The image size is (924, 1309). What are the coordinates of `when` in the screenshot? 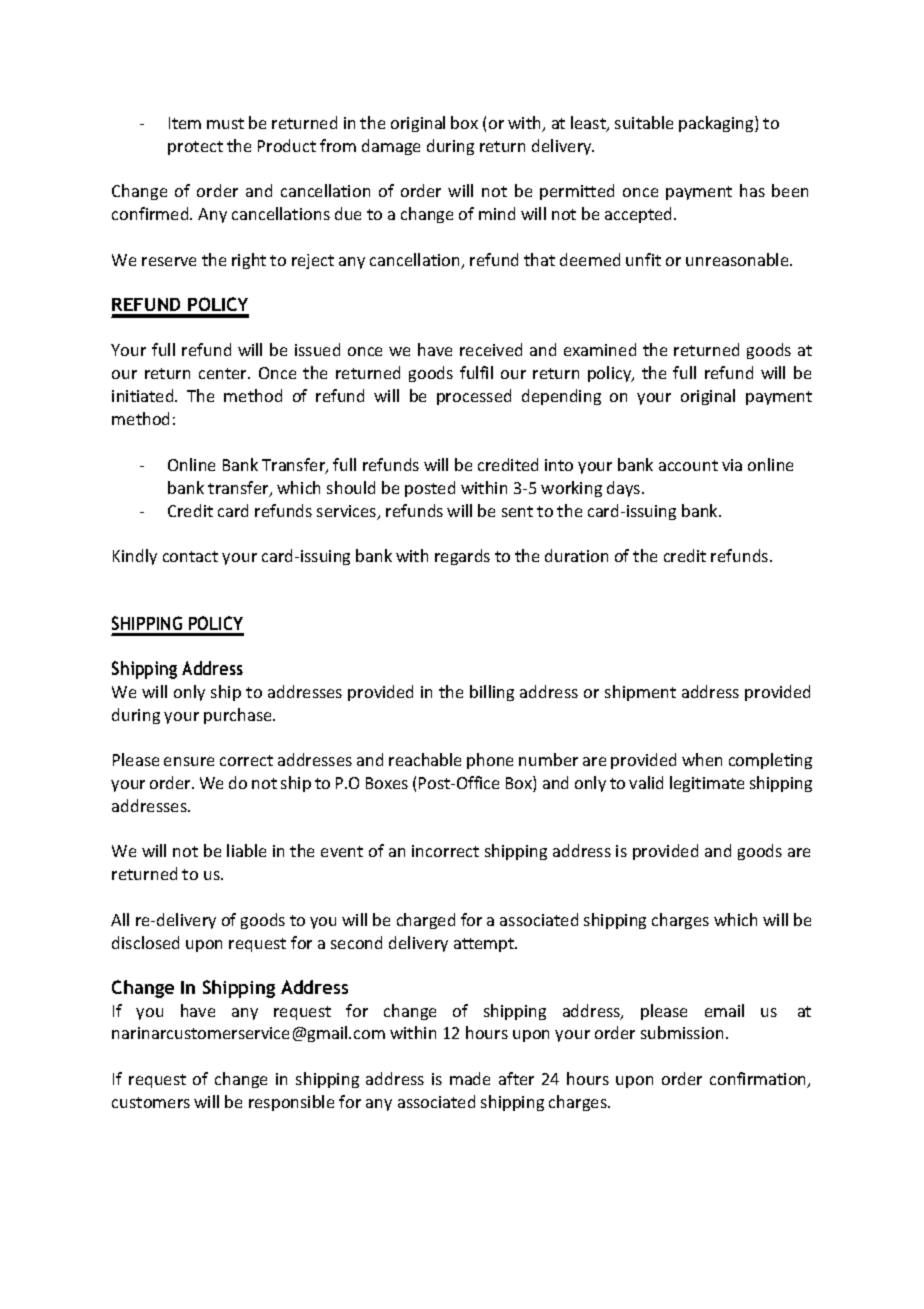 It's located at (702, 759).
